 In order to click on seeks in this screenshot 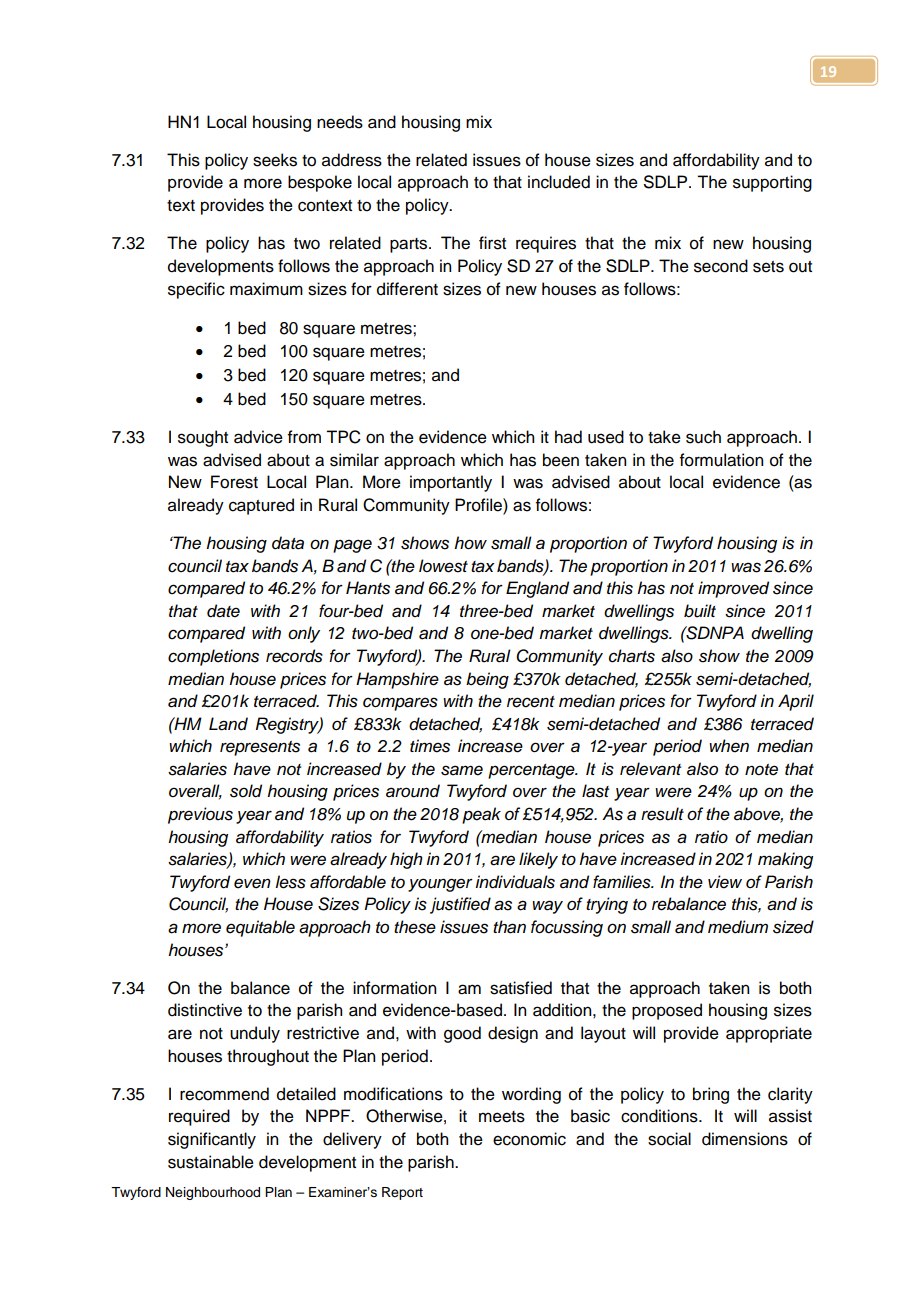, I will do `click(275, 160)`.
